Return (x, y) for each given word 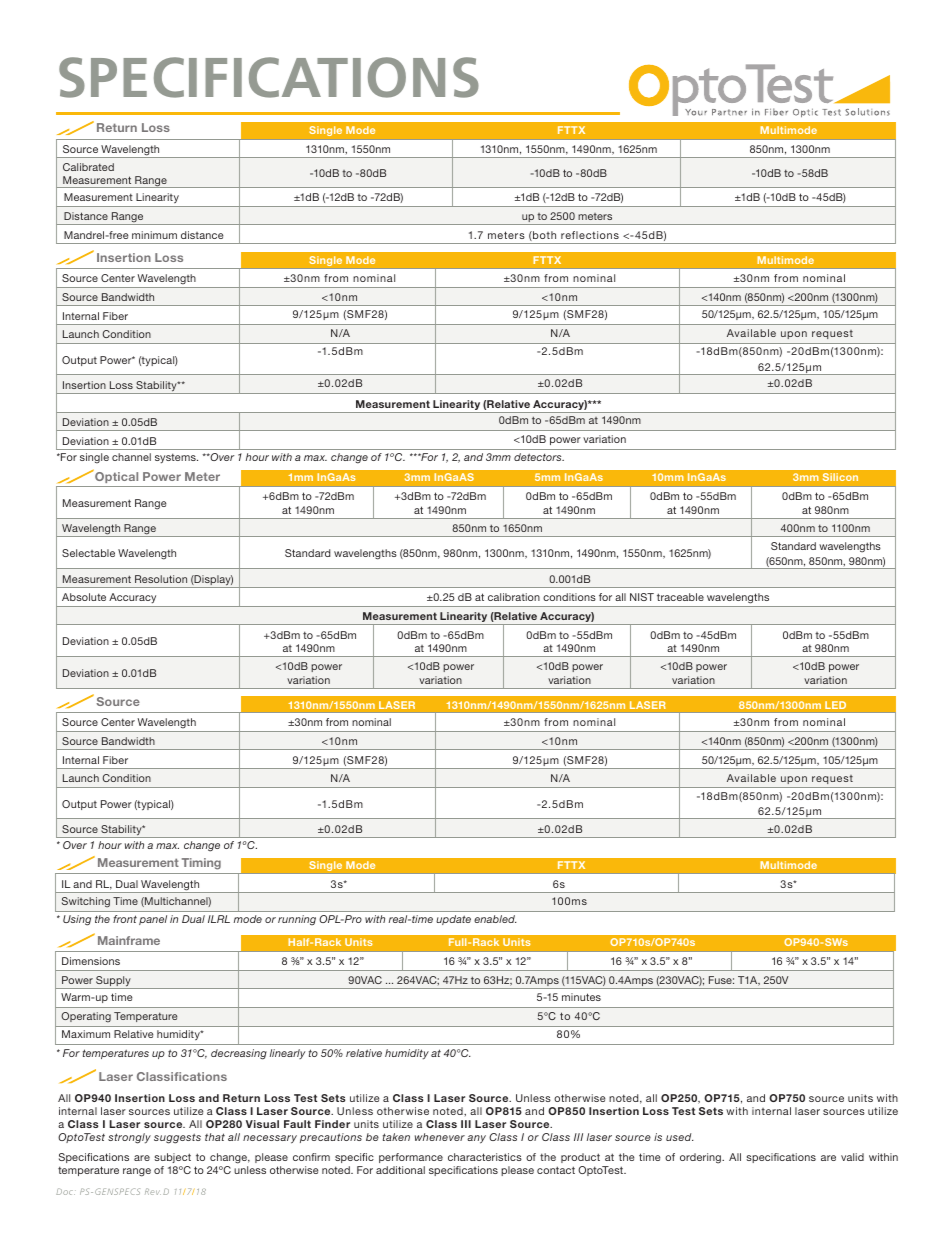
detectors (539, 457)
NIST (642, 597)
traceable (680, 597)
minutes (581, 997)
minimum (154, 235)
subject (172, 1158)
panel (153, 920)
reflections (590, 235)
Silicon (840, 477)
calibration (514, 597)
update (453, 920)
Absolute (84, 597)
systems (176, 458)
